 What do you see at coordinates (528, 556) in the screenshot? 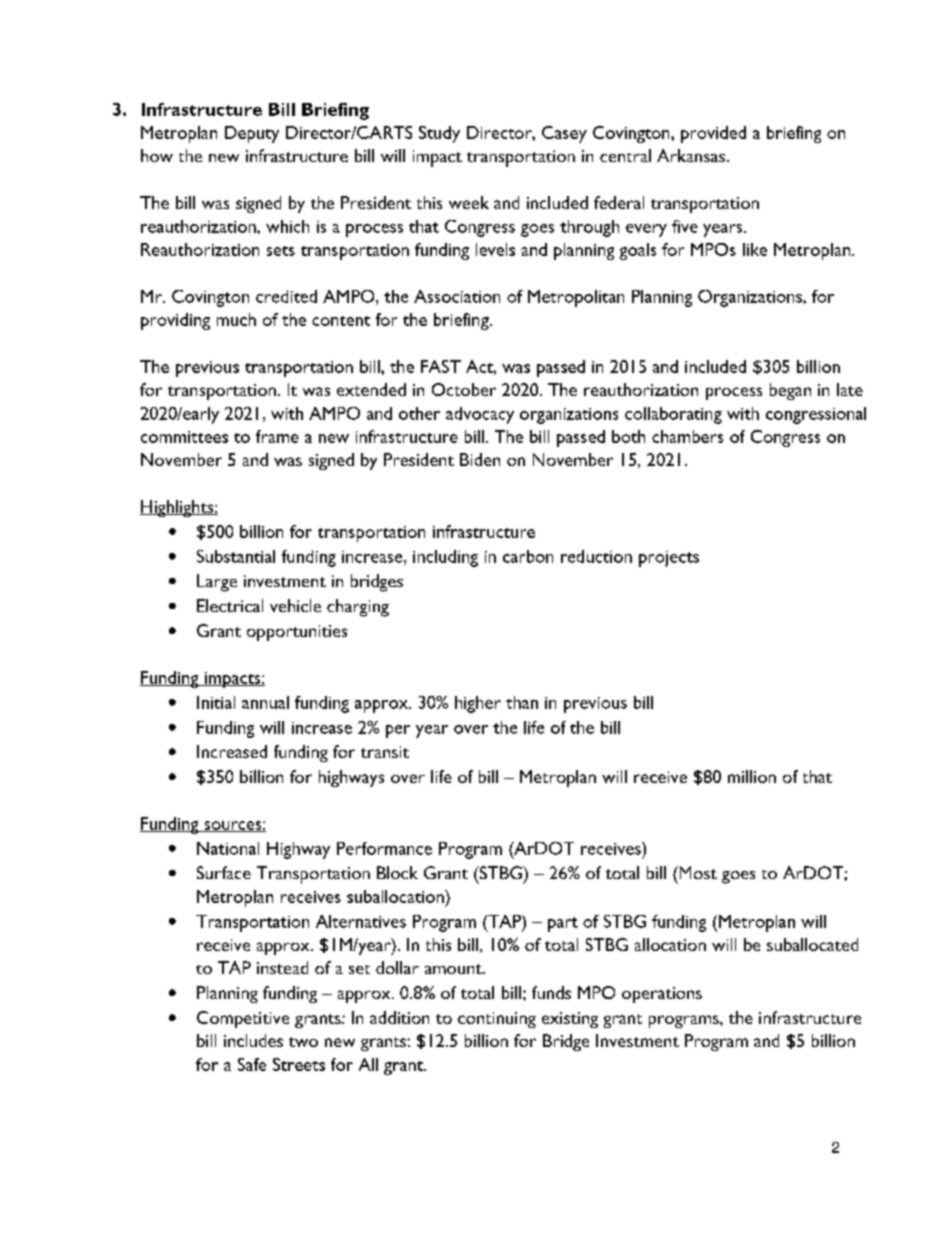
I see `carbon` at bounding box center [528, 556].
